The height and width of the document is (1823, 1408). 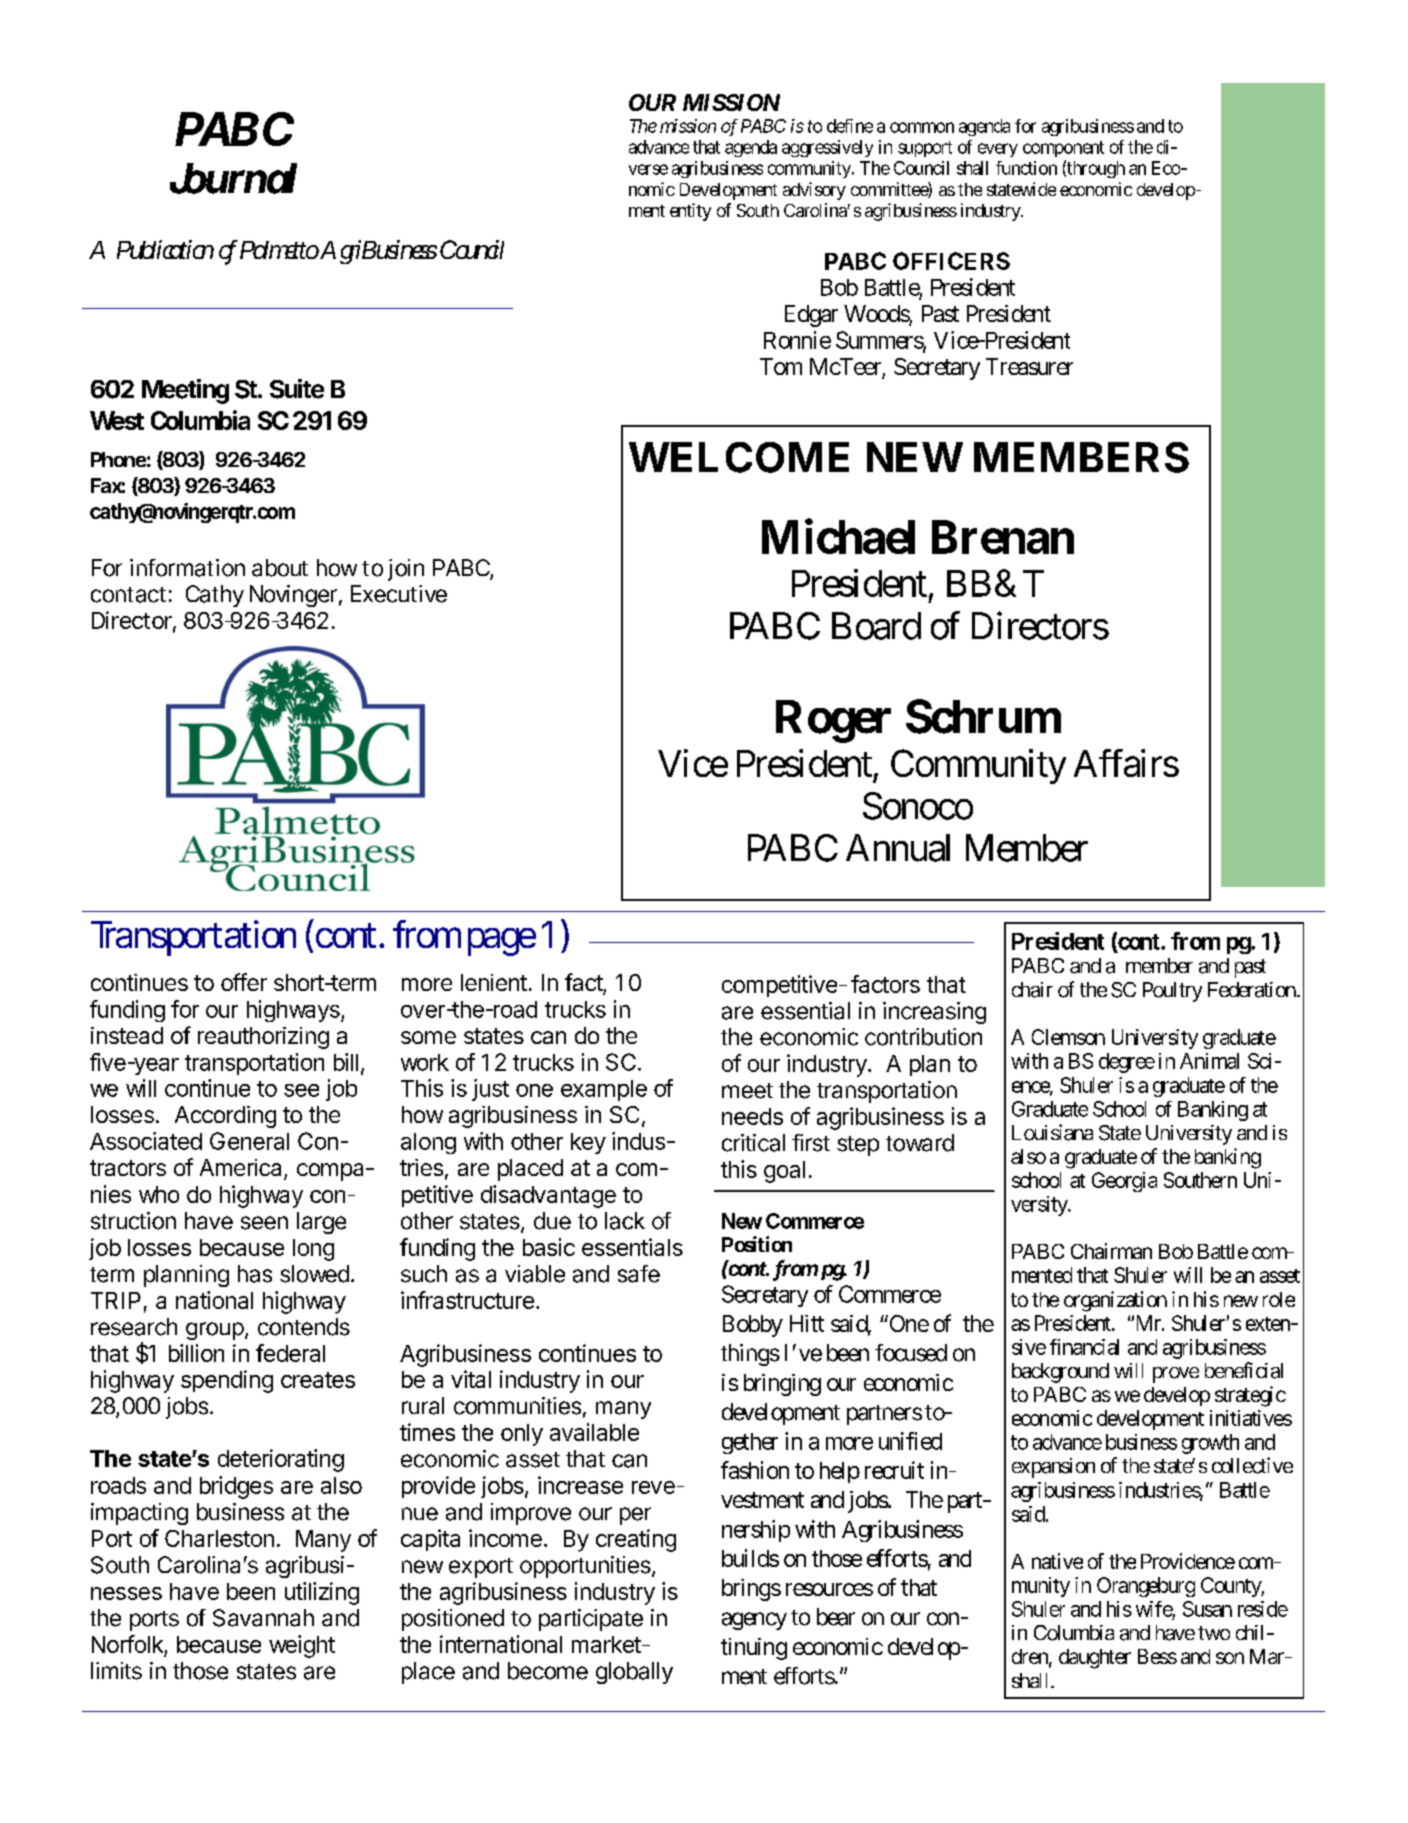 What do you see at coordinates (983, 716) in the document?
I see `Schrum` at bounding box center [983, 716].
